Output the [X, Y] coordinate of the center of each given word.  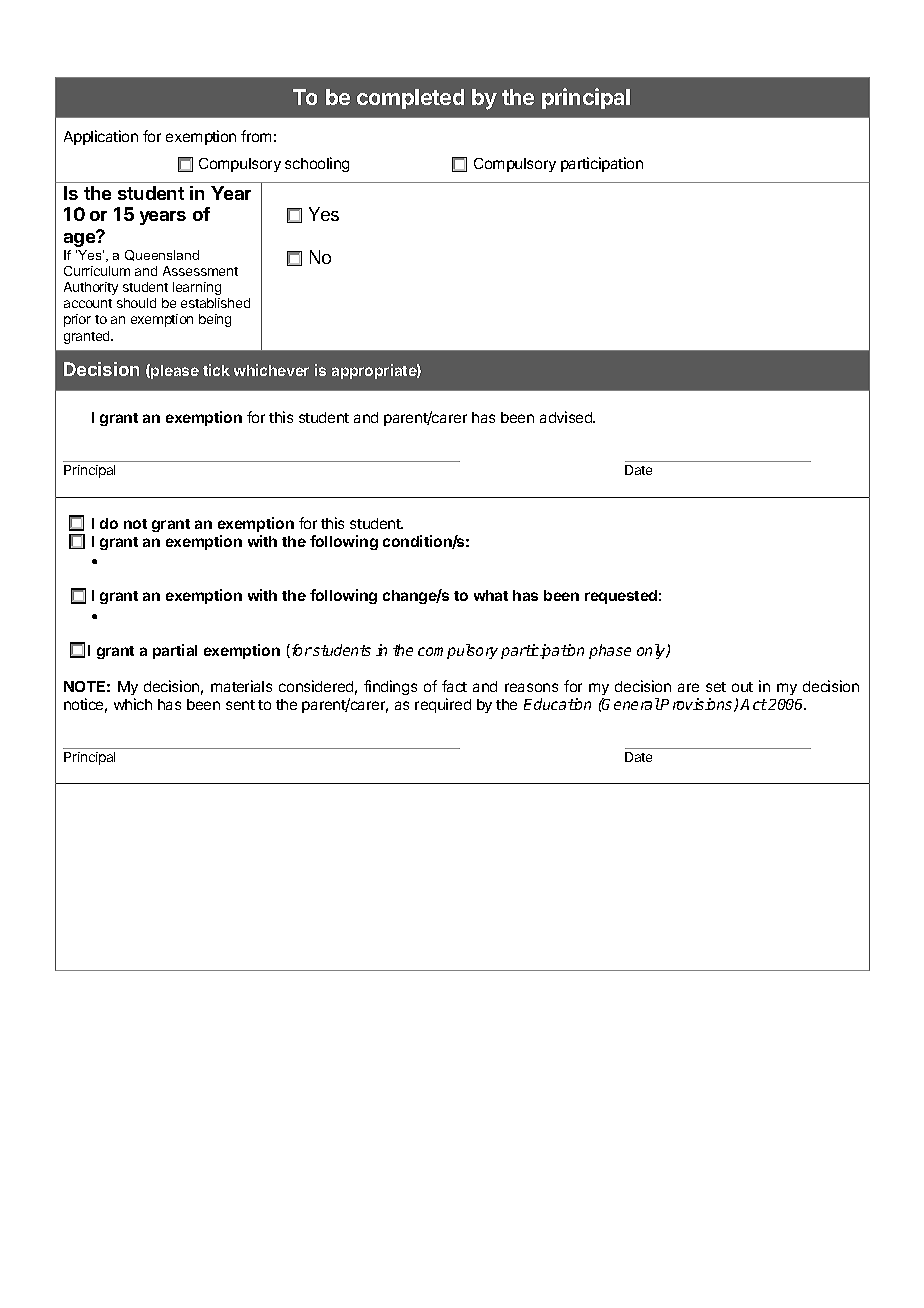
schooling [317, 164]
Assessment [200, 271]
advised [567, 417]
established [215, 303]
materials [241, 686]
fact [454, 686]
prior [77, 320]
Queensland [162, 255]
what [491, 595]
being [215, 320]
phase [610, 651]
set [716, 687]
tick [216, 370]
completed [410, 99]
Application [101, 137]
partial [175, 651]
